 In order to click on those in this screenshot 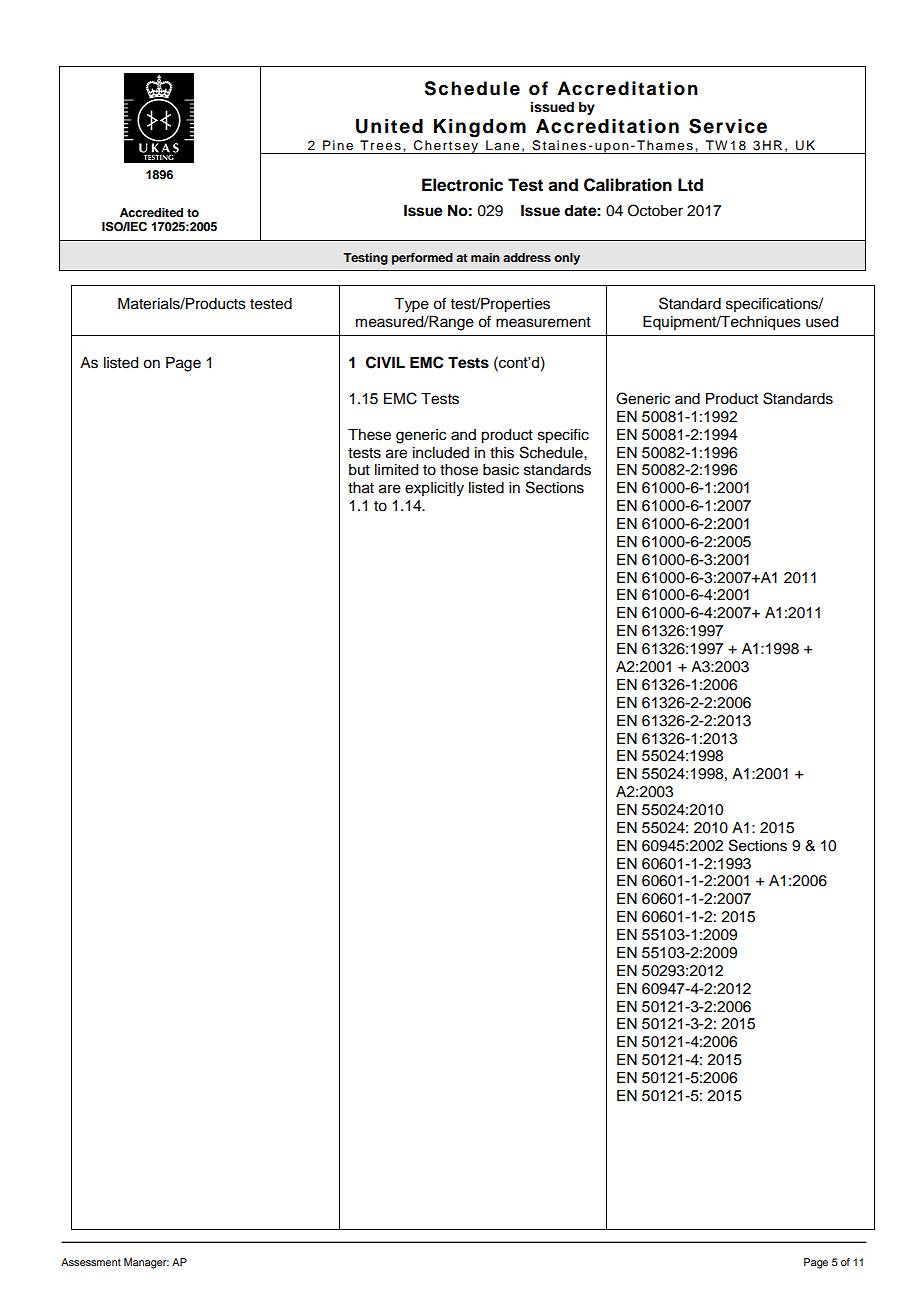, I will do `click(459, 470)`.
